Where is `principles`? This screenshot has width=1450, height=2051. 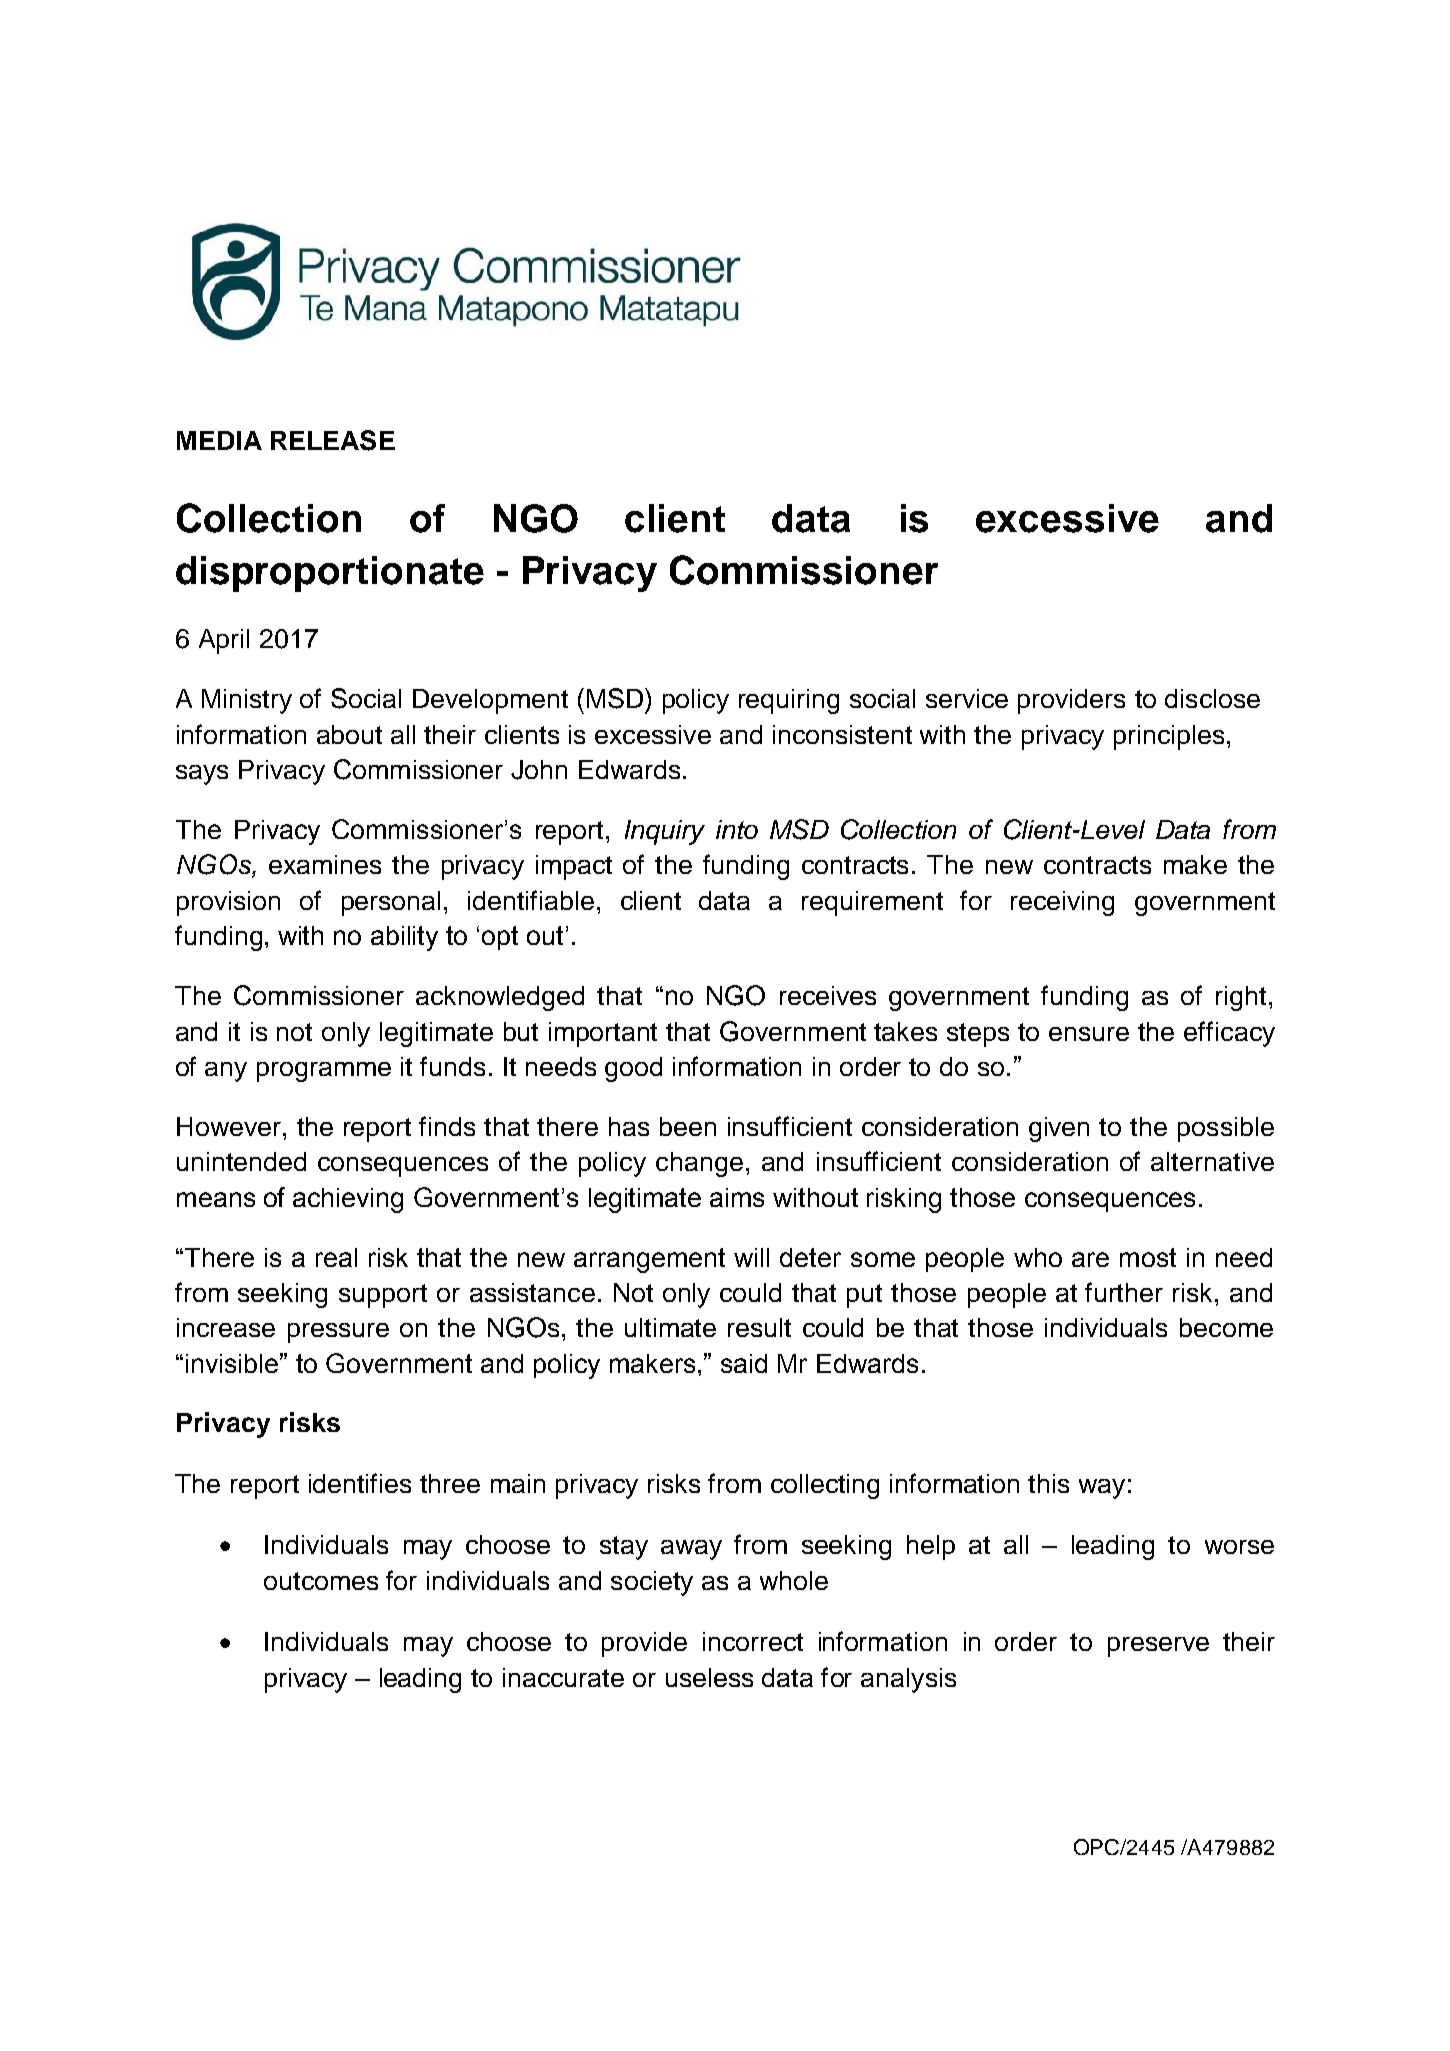 principles is located at coordinates (1169, 737).
